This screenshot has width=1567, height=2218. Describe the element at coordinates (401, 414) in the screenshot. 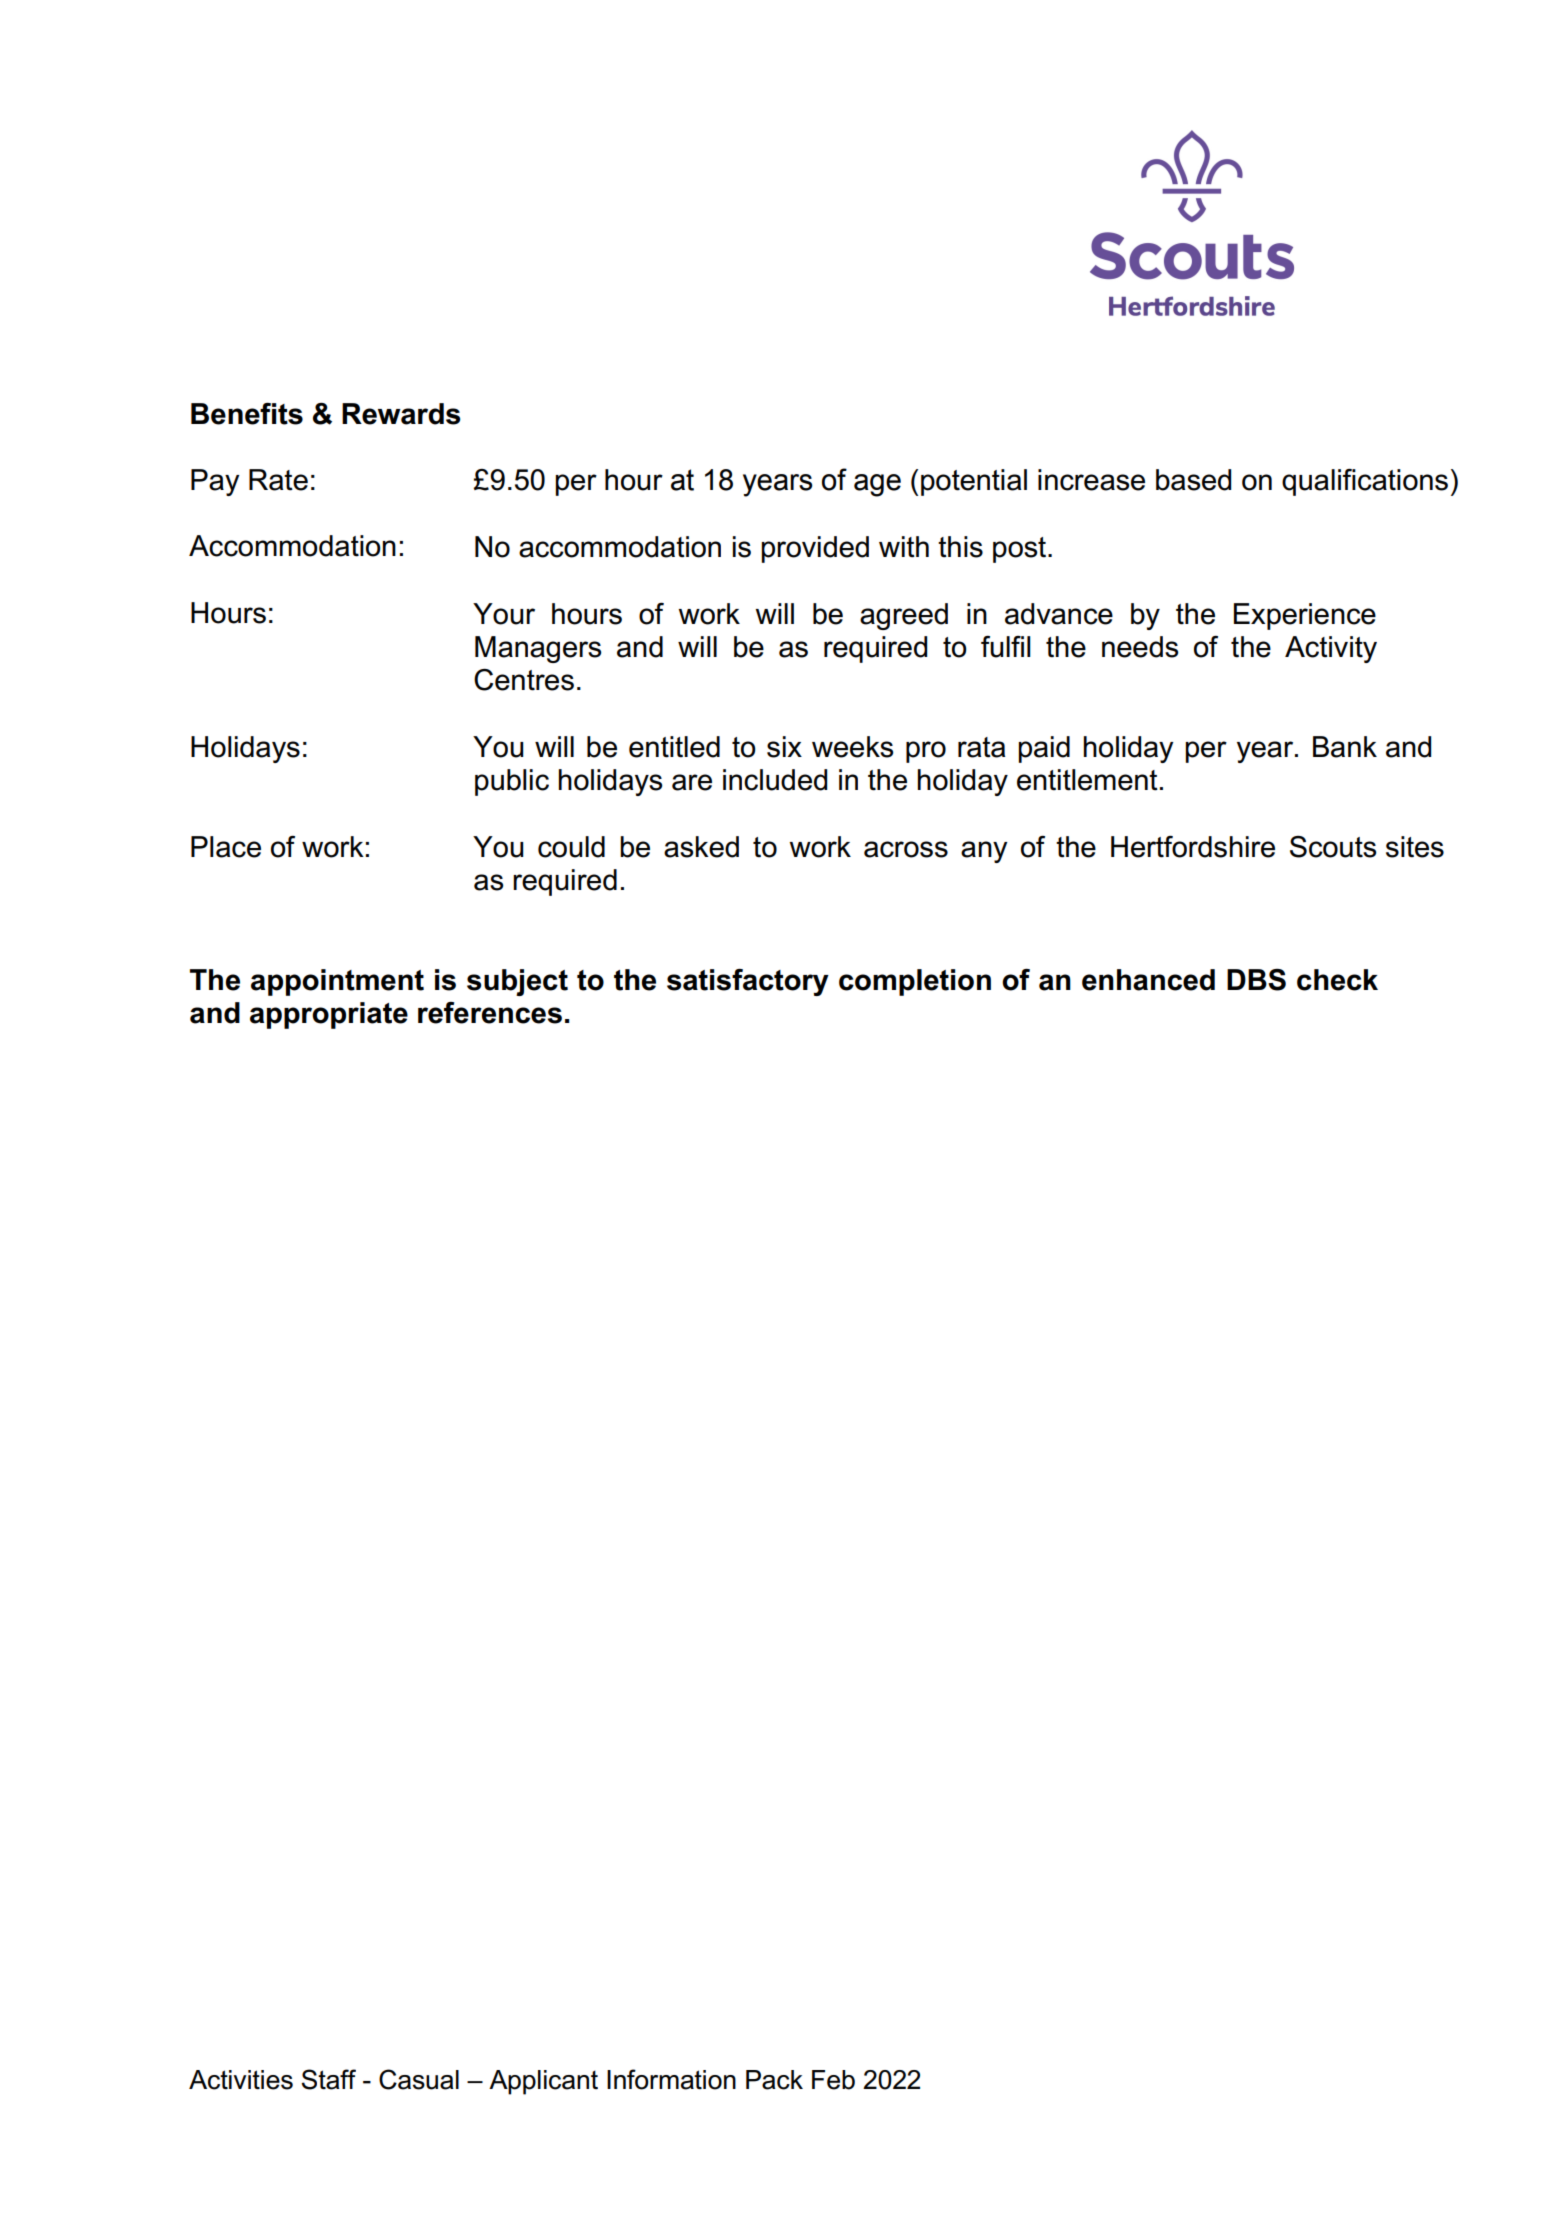

I see `Rewards` at that location.
